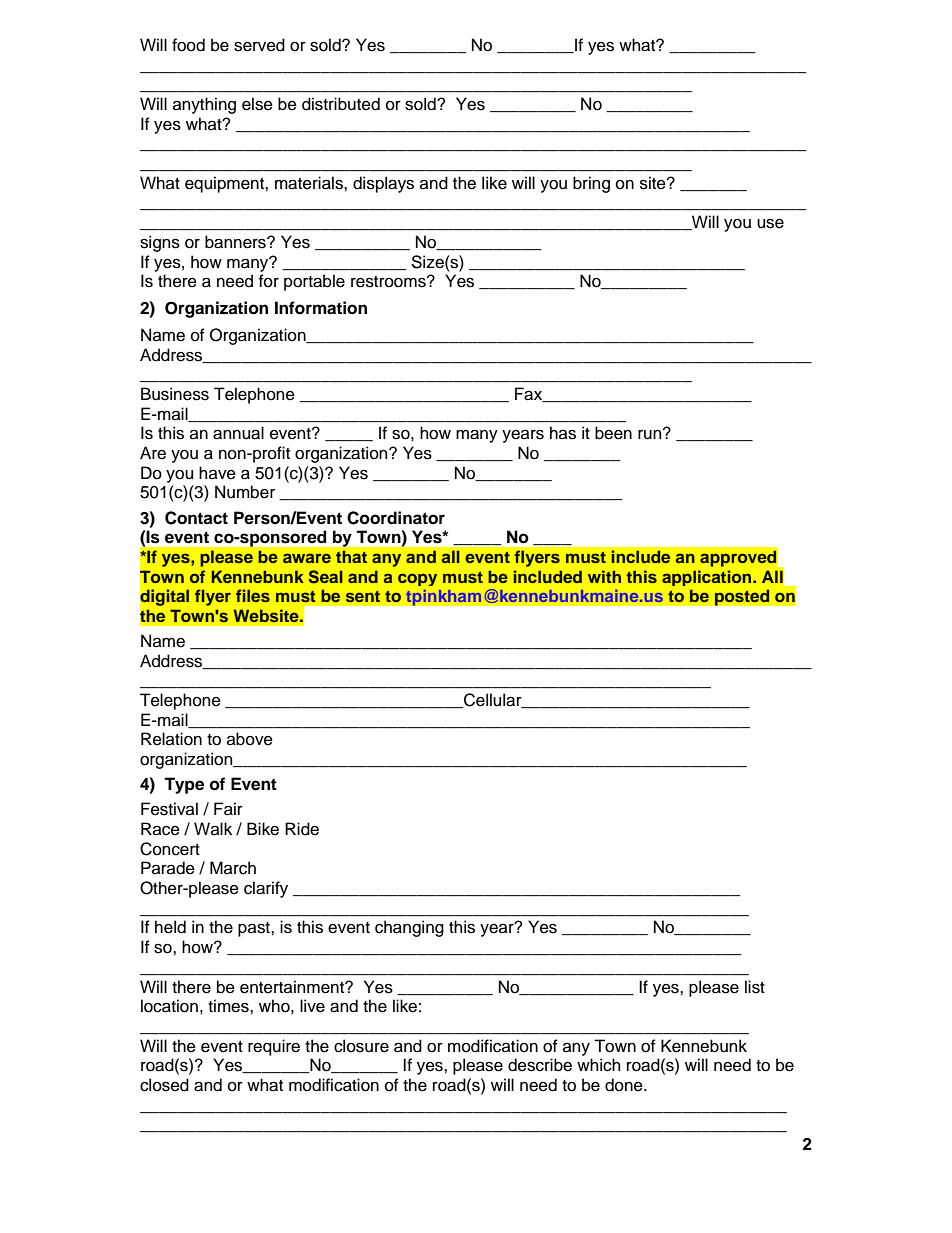  I want to click on list, so click(755, 987).
